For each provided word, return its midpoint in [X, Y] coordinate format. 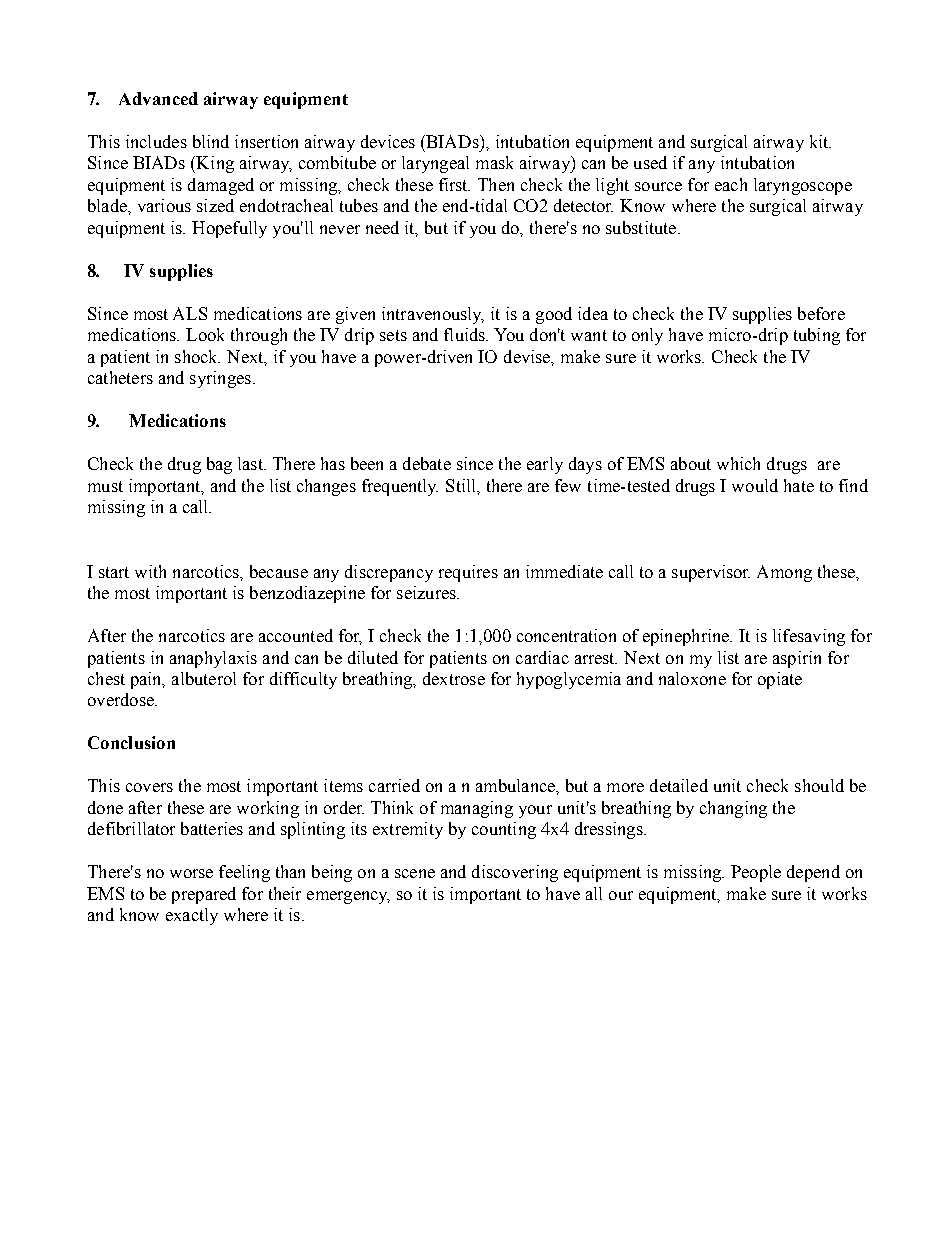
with [150, 571]
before [821, 313]
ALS [190, 313]
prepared [204, 895]
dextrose [454, 678]
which [738, 463]
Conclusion [131, 742]
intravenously [433, 315]
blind [211, 141]
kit [820, 141]
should [819, 785]
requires [468, 573]
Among [784, 573]
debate [427, 463]
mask [494, 162]
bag [219, 465]
